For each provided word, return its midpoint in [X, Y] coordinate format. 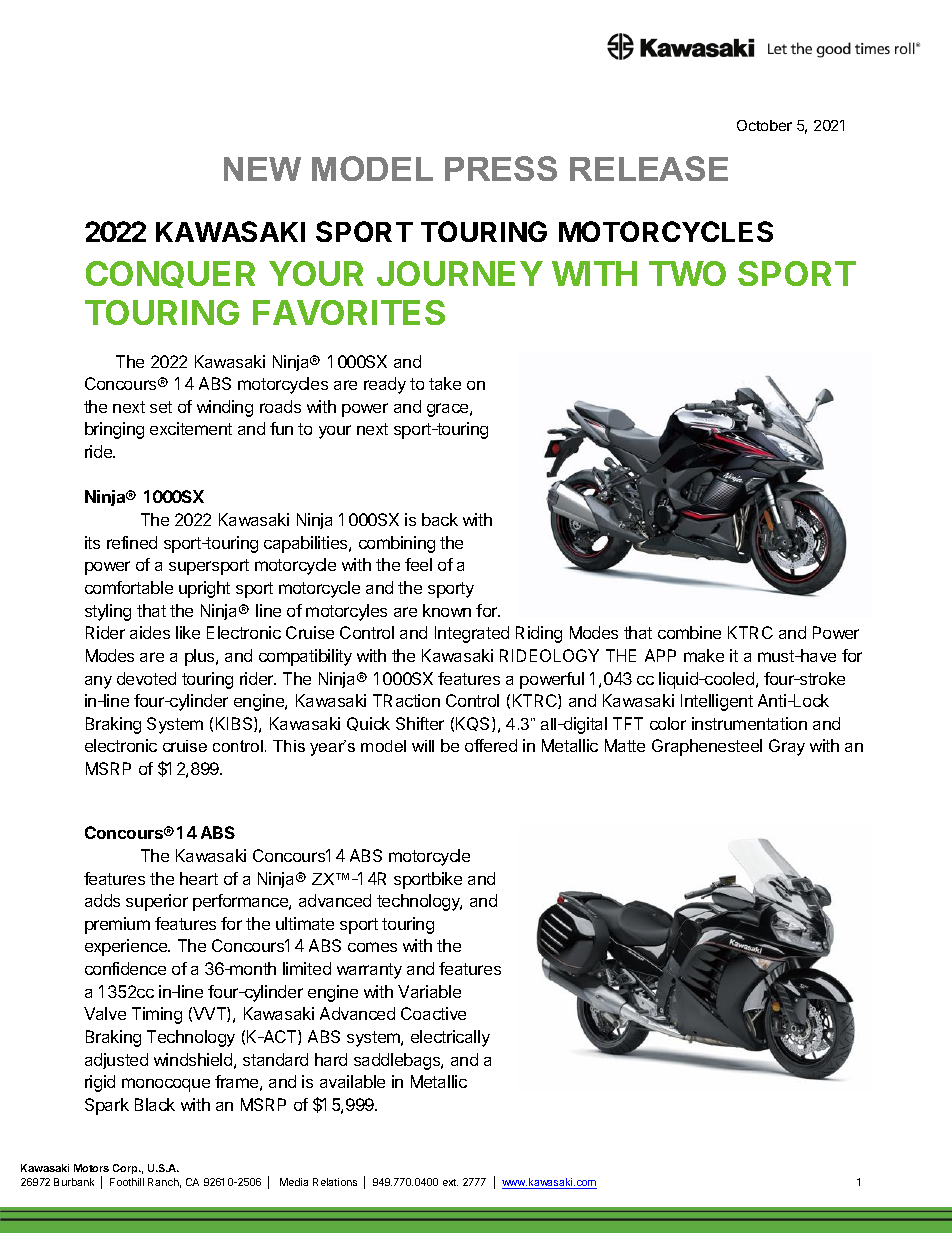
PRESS [501, 168]
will [423, 746]
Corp [126, 1169]
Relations [335, 1182]
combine [689, 632]
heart [199, 878]
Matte [625, 745]
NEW [262, 169]
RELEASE [649, 168]
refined [132, 542]
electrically [450, 1038]
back [440, 519]
